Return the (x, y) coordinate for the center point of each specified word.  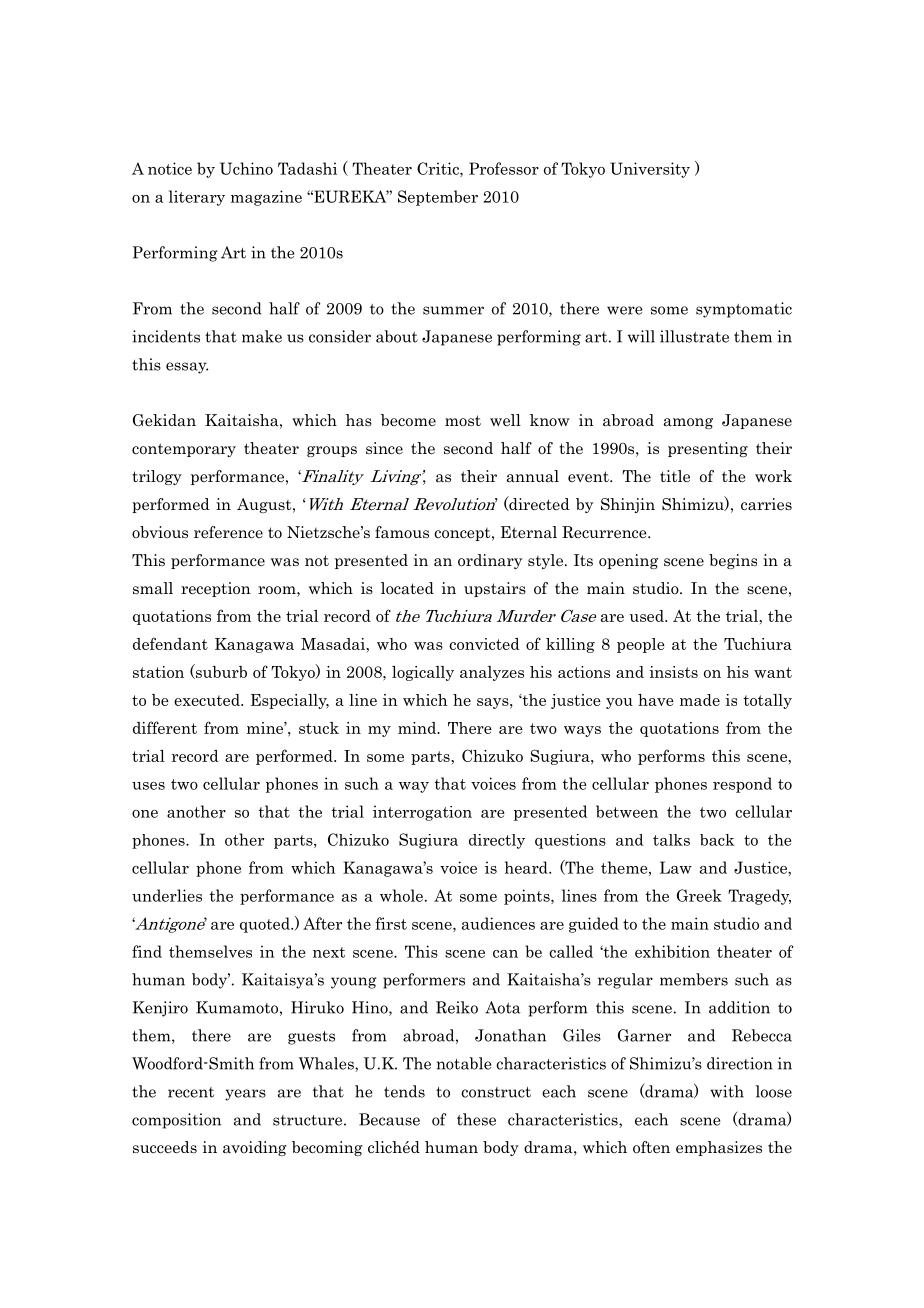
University (650, 170)
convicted (484, 644)
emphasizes (719, 1148)
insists (673, 672)
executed (208, 700)
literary (197, 198)
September (438, 198)
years (245, 1095)
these (476, 1119)
